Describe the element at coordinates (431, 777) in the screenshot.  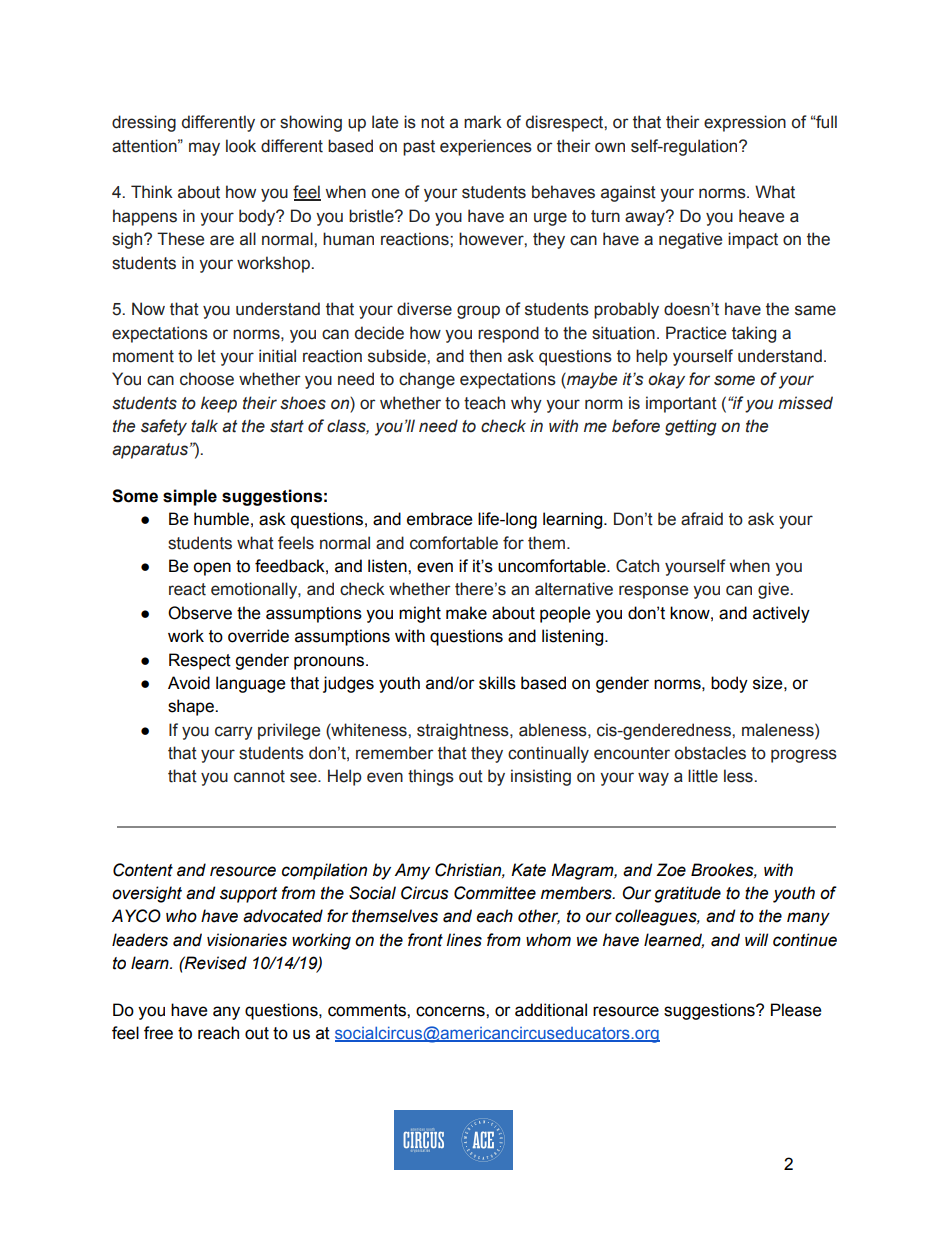
I see `things` at that location.
